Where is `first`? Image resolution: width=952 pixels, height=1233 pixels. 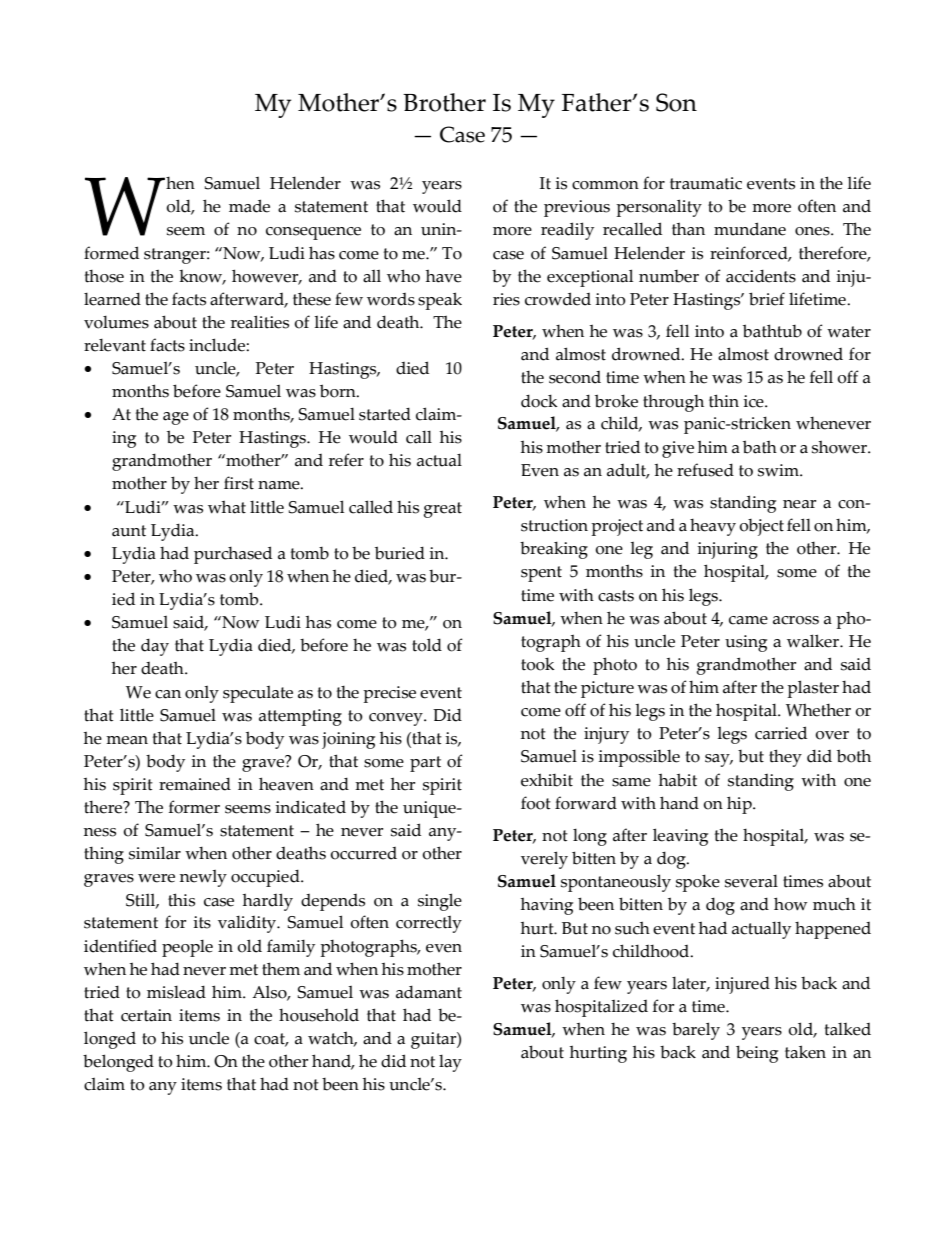 first is located at coordinates (239, 483).
